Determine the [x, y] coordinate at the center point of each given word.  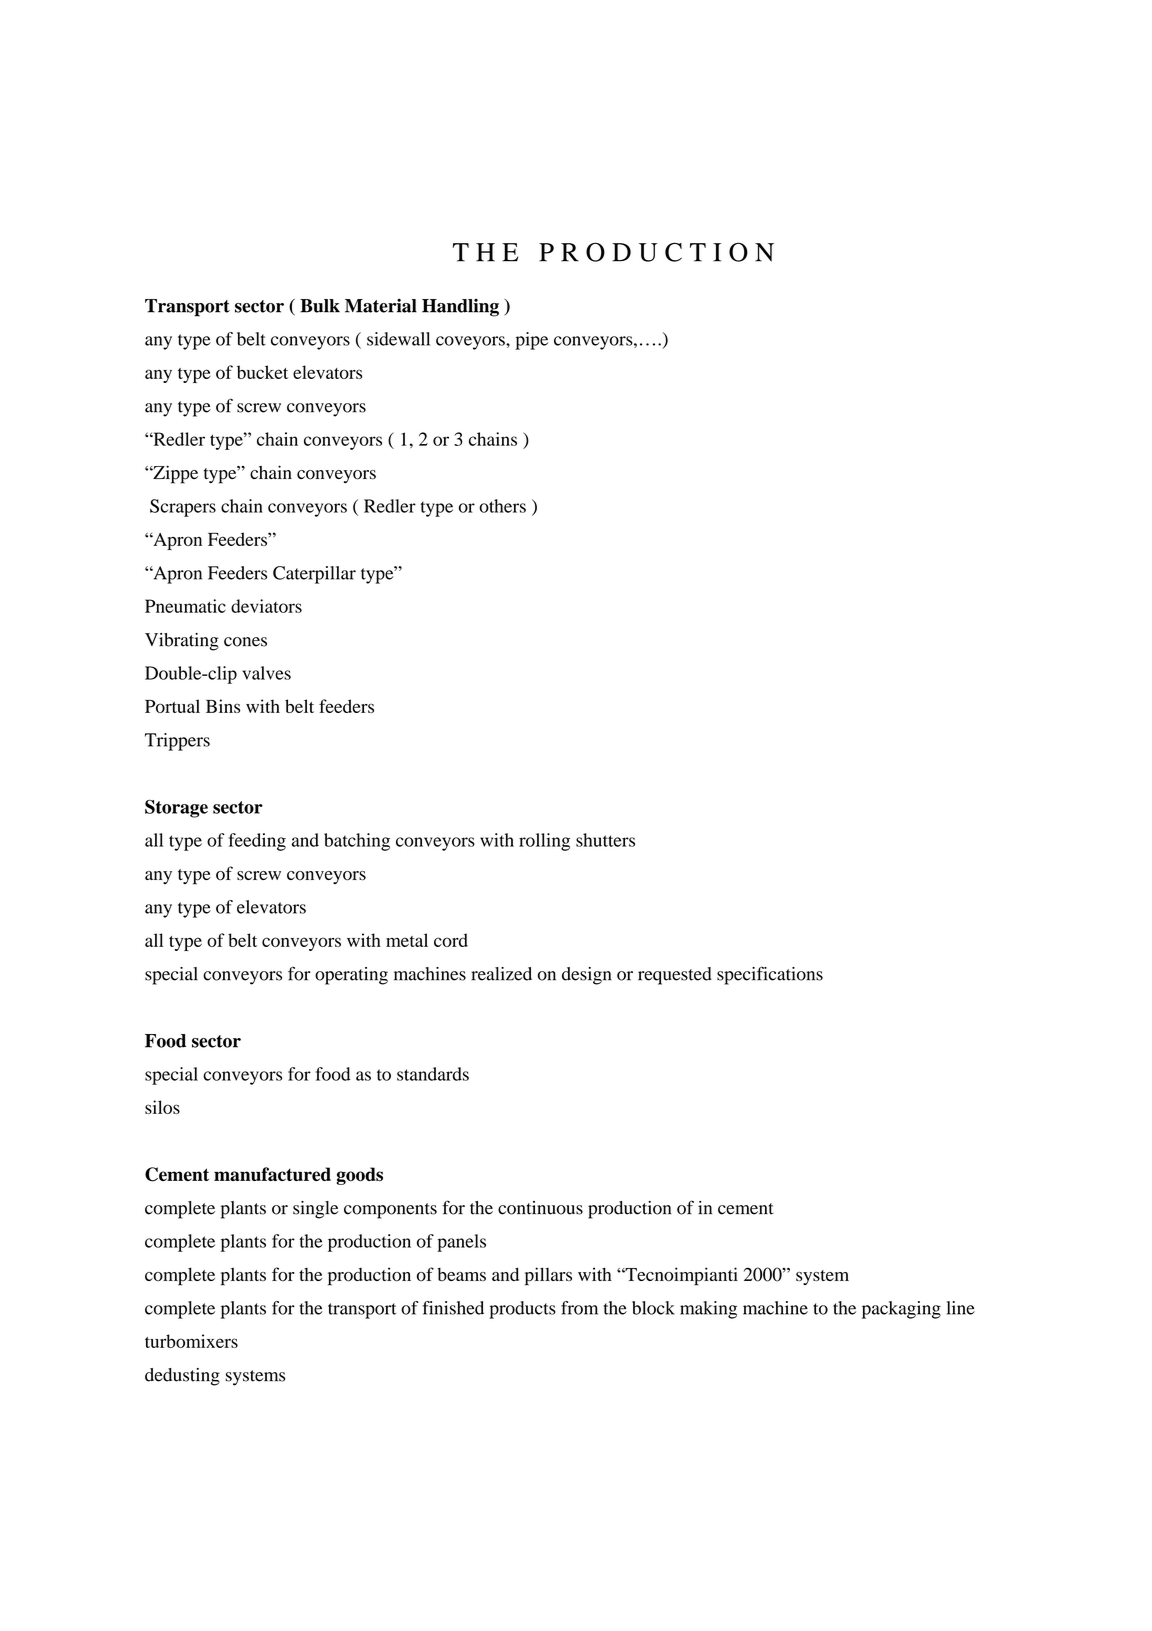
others [502, 506]
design [586, 976]
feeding [257, 842]
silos [162, 1107]
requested [675, 976]
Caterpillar [314, 575]
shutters [605, 840]
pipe [531, 341]
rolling [544, 842]
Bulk [320, 306]
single [316, 1210]
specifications [770, 975]
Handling [460, 308]
